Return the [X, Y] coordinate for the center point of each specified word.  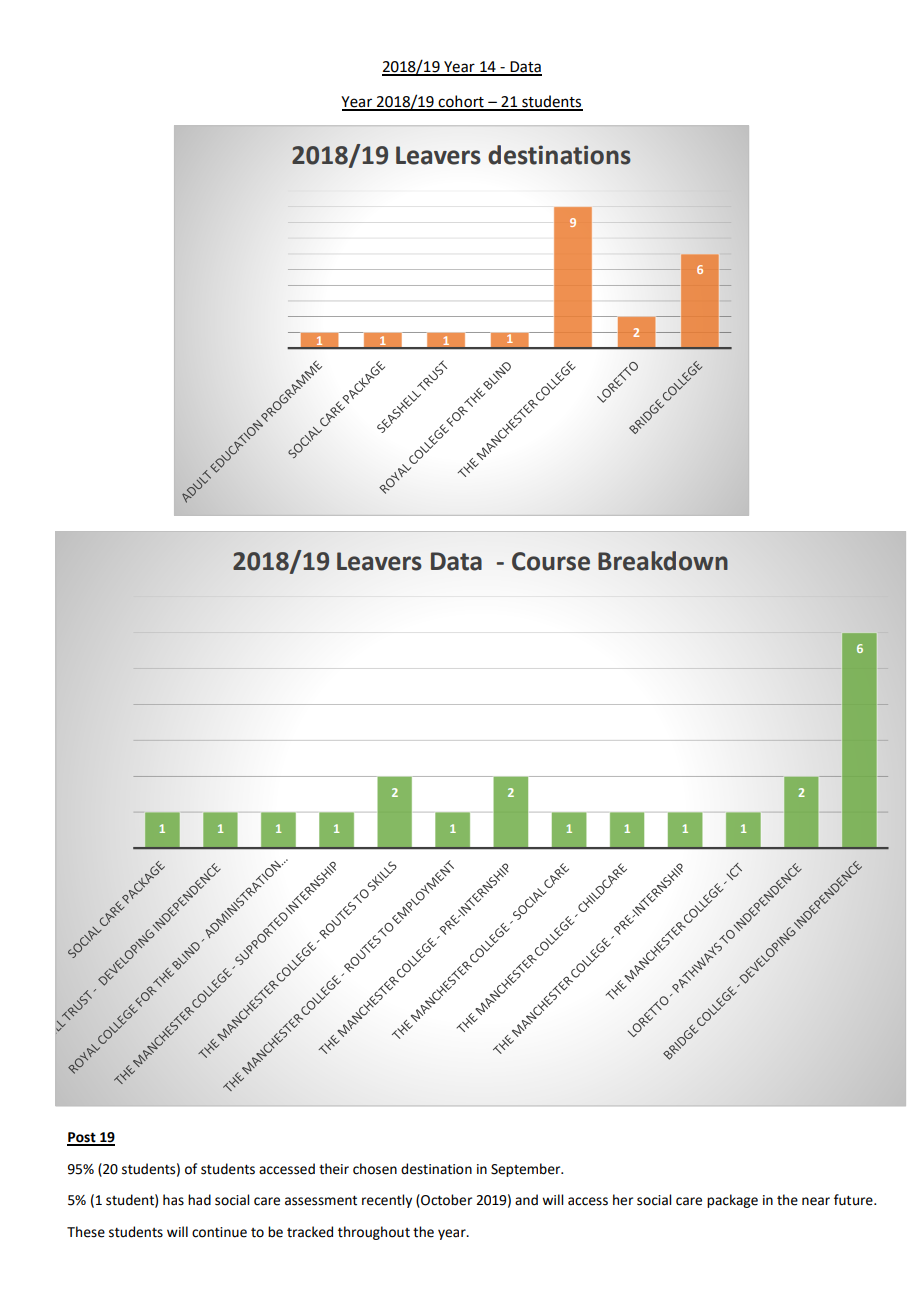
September [527, 1170]
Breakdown [663, 561]
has [173, 1200]
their [334, 1169]
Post [82, 1138]
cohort [461, 102]
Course [551, 561]
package [732, 1201]
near [816, 1201]
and [526, 1200]
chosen [375, 1169]
